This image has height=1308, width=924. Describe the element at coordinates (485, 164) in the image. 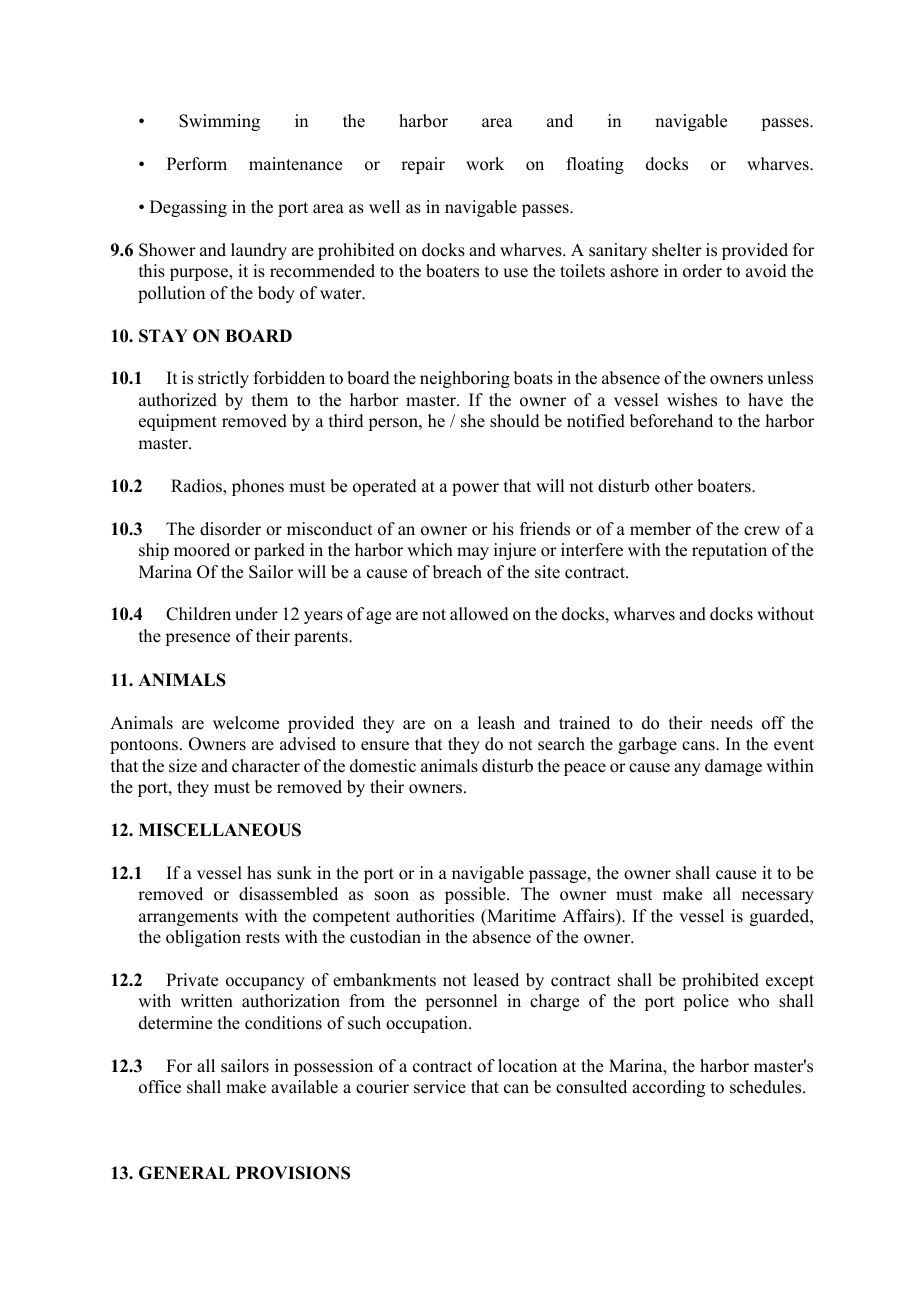

I see `work` at that location.
